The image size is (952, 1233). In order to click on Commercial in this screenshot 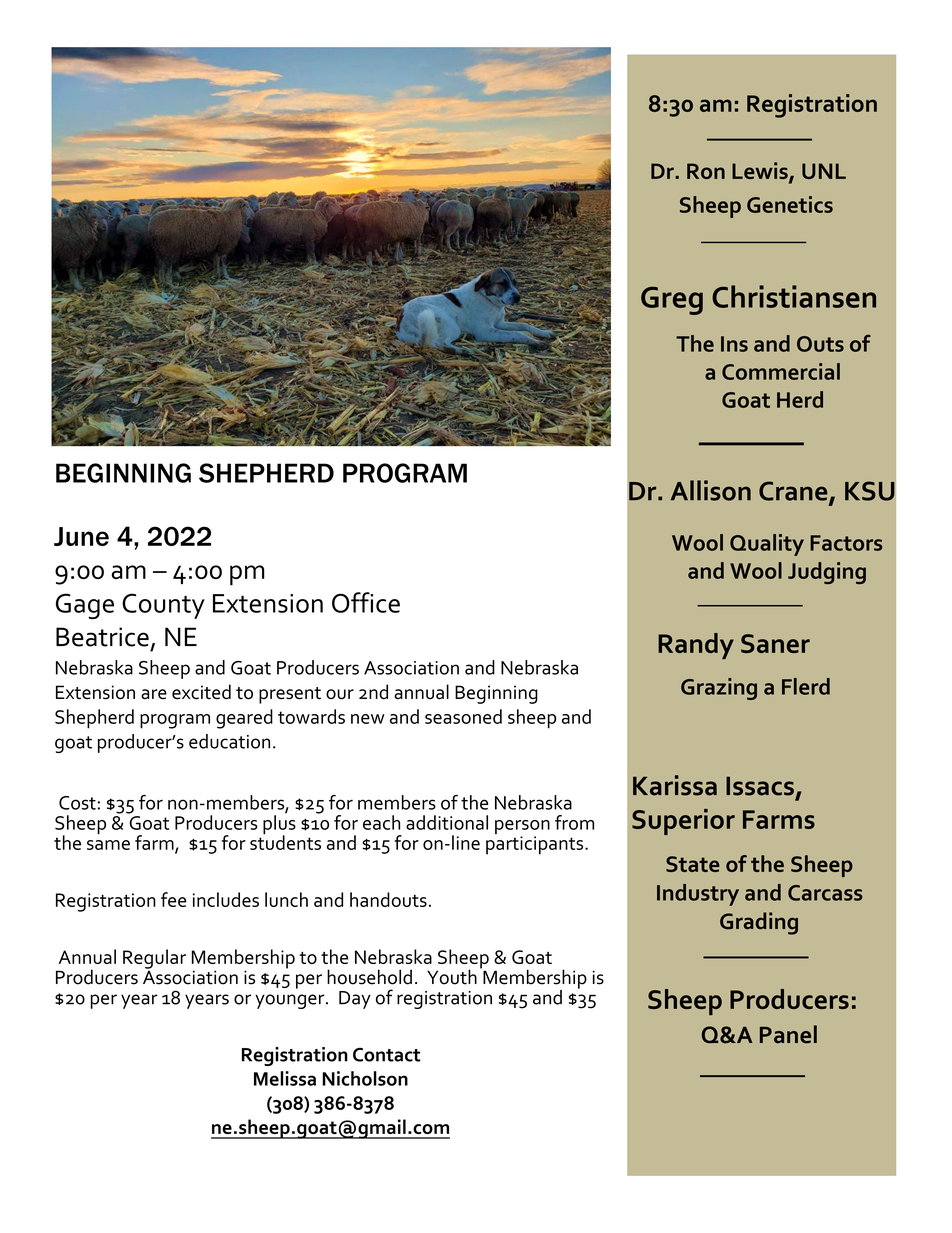, I will do `click(781, 371)`.
